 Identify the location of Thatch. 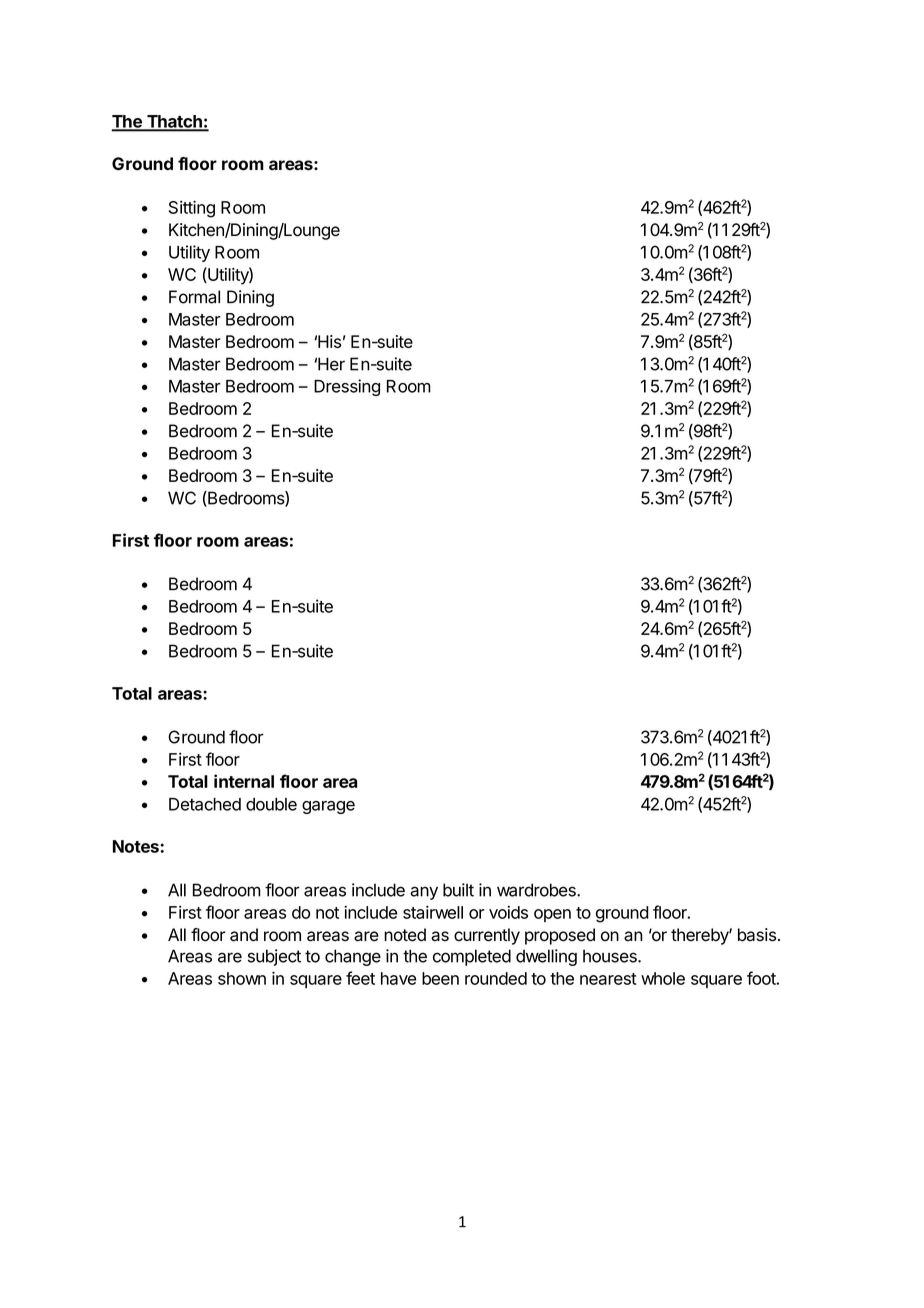
(174, 122).
